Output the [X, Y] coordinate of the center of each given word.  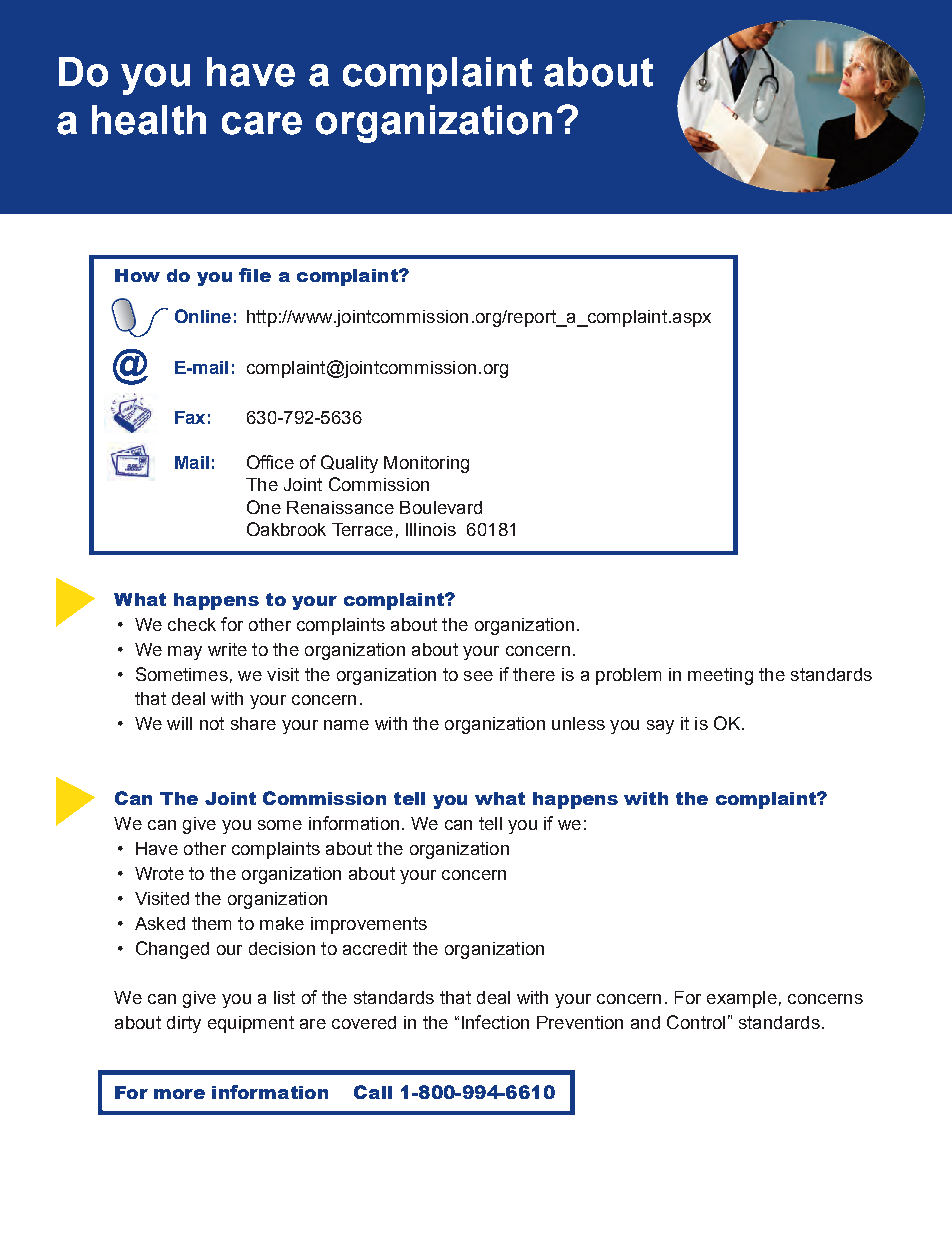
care [262, 123]
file [255, 275]
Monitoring [426, 464]
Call [373, 1092]
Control [696, 1022]
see [478, 676]
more [179, 1094]
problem [628, 676]
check [192, 624]
